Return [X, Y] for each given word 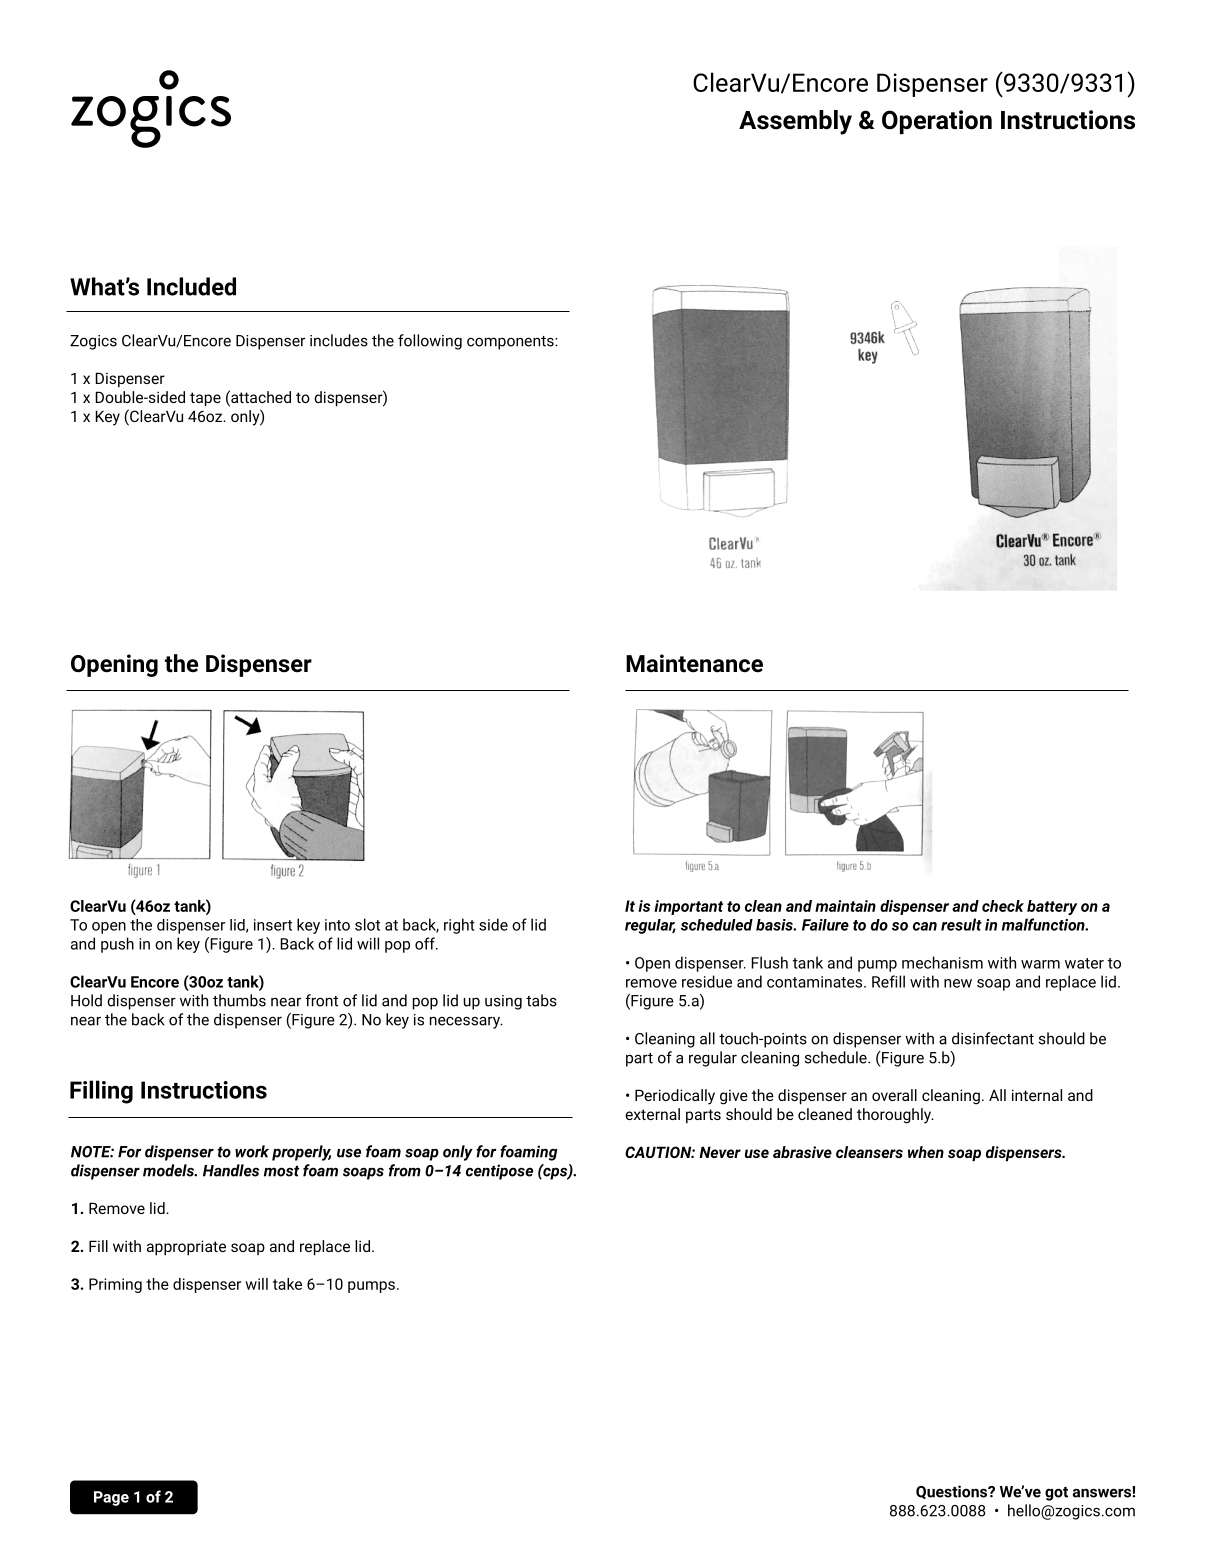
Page [111, 1498]
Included [191, 286]
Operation [937, 122]
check [1003, 906]
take [287, 1284]
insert [273, 925]
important [688, 907]
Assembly [795, 122]
